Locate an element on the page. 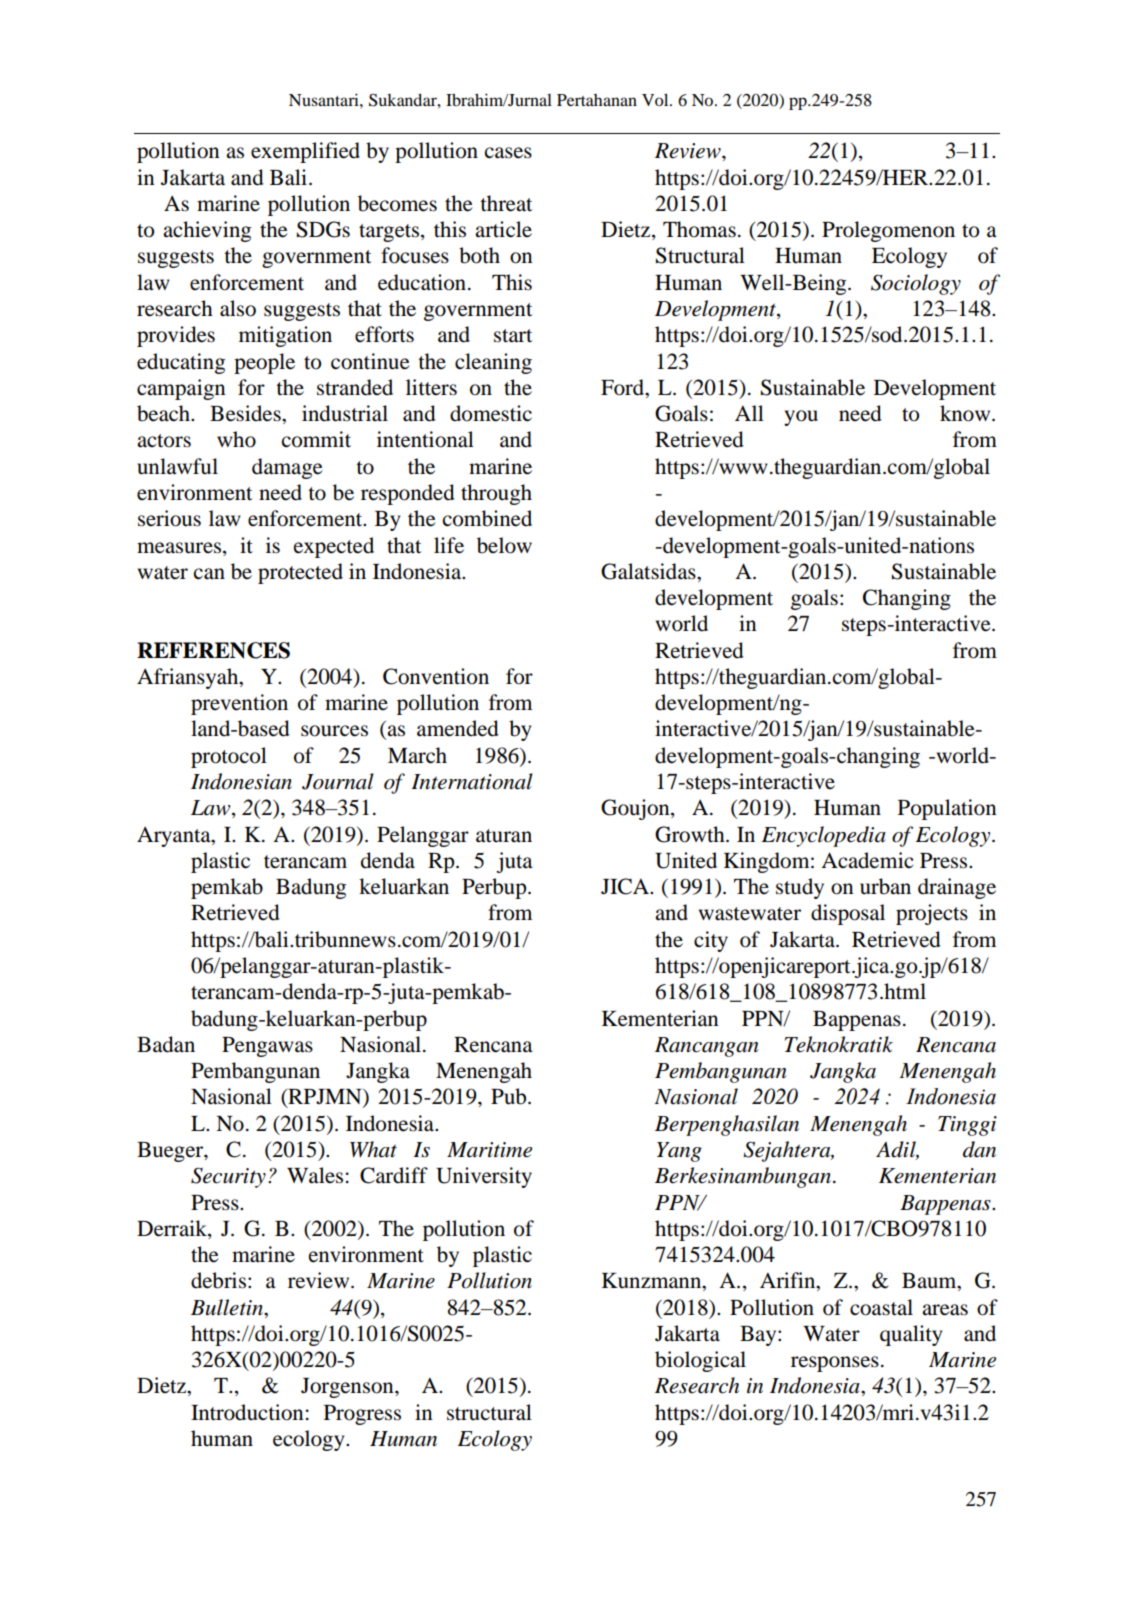 This page has width=1134, height=1603. urban is located at coordinates (885, 886).
